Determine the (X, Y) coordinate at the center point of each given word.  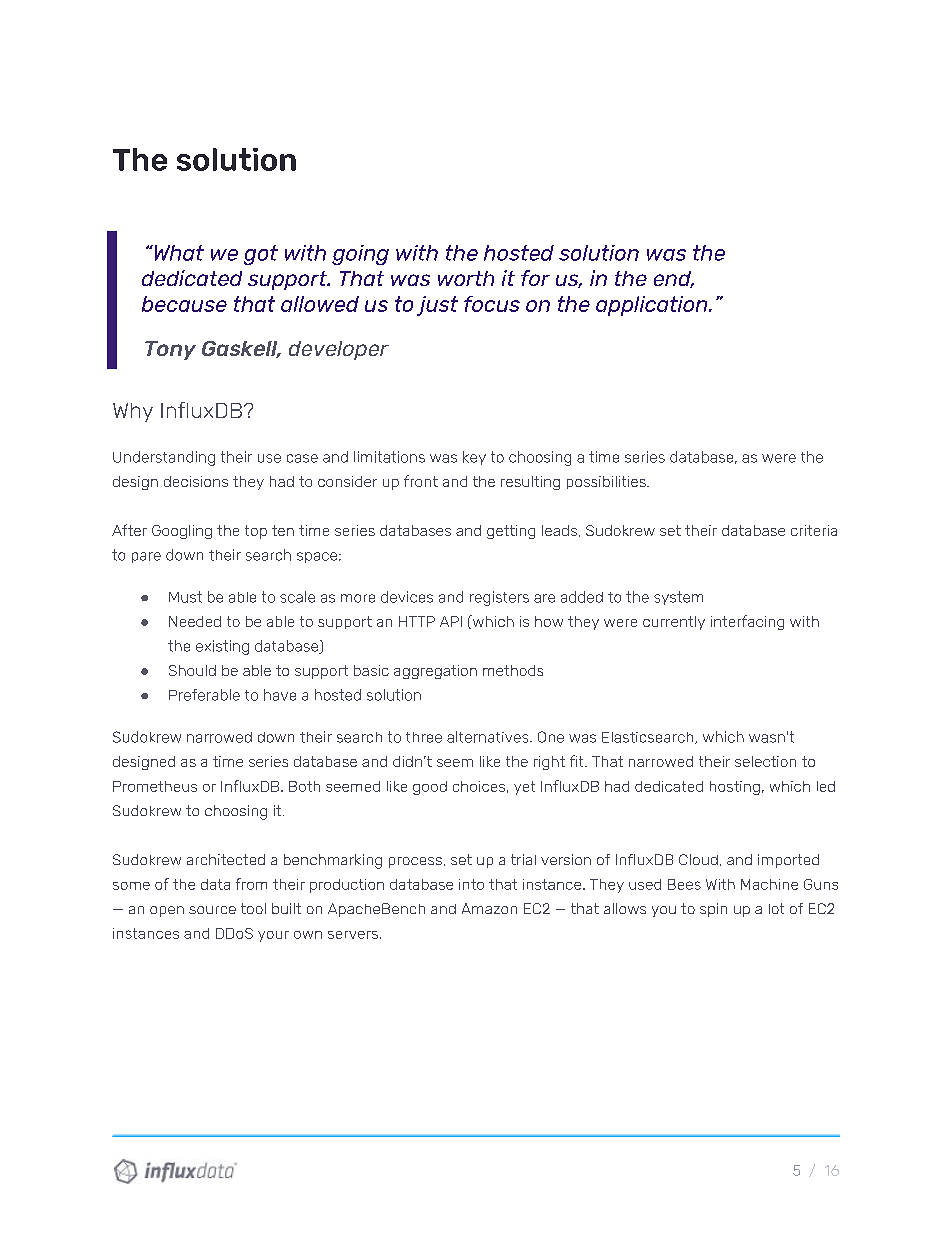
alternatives (489, 737)
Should (192, 670)
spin (713, 910)
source (212, 910)
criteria (814, 530)
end (673, 279)
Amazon (489, 908)
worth (466, 278)
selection (765, 761)
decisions (196, 481)
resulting (530, 483)
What (178, 253)
